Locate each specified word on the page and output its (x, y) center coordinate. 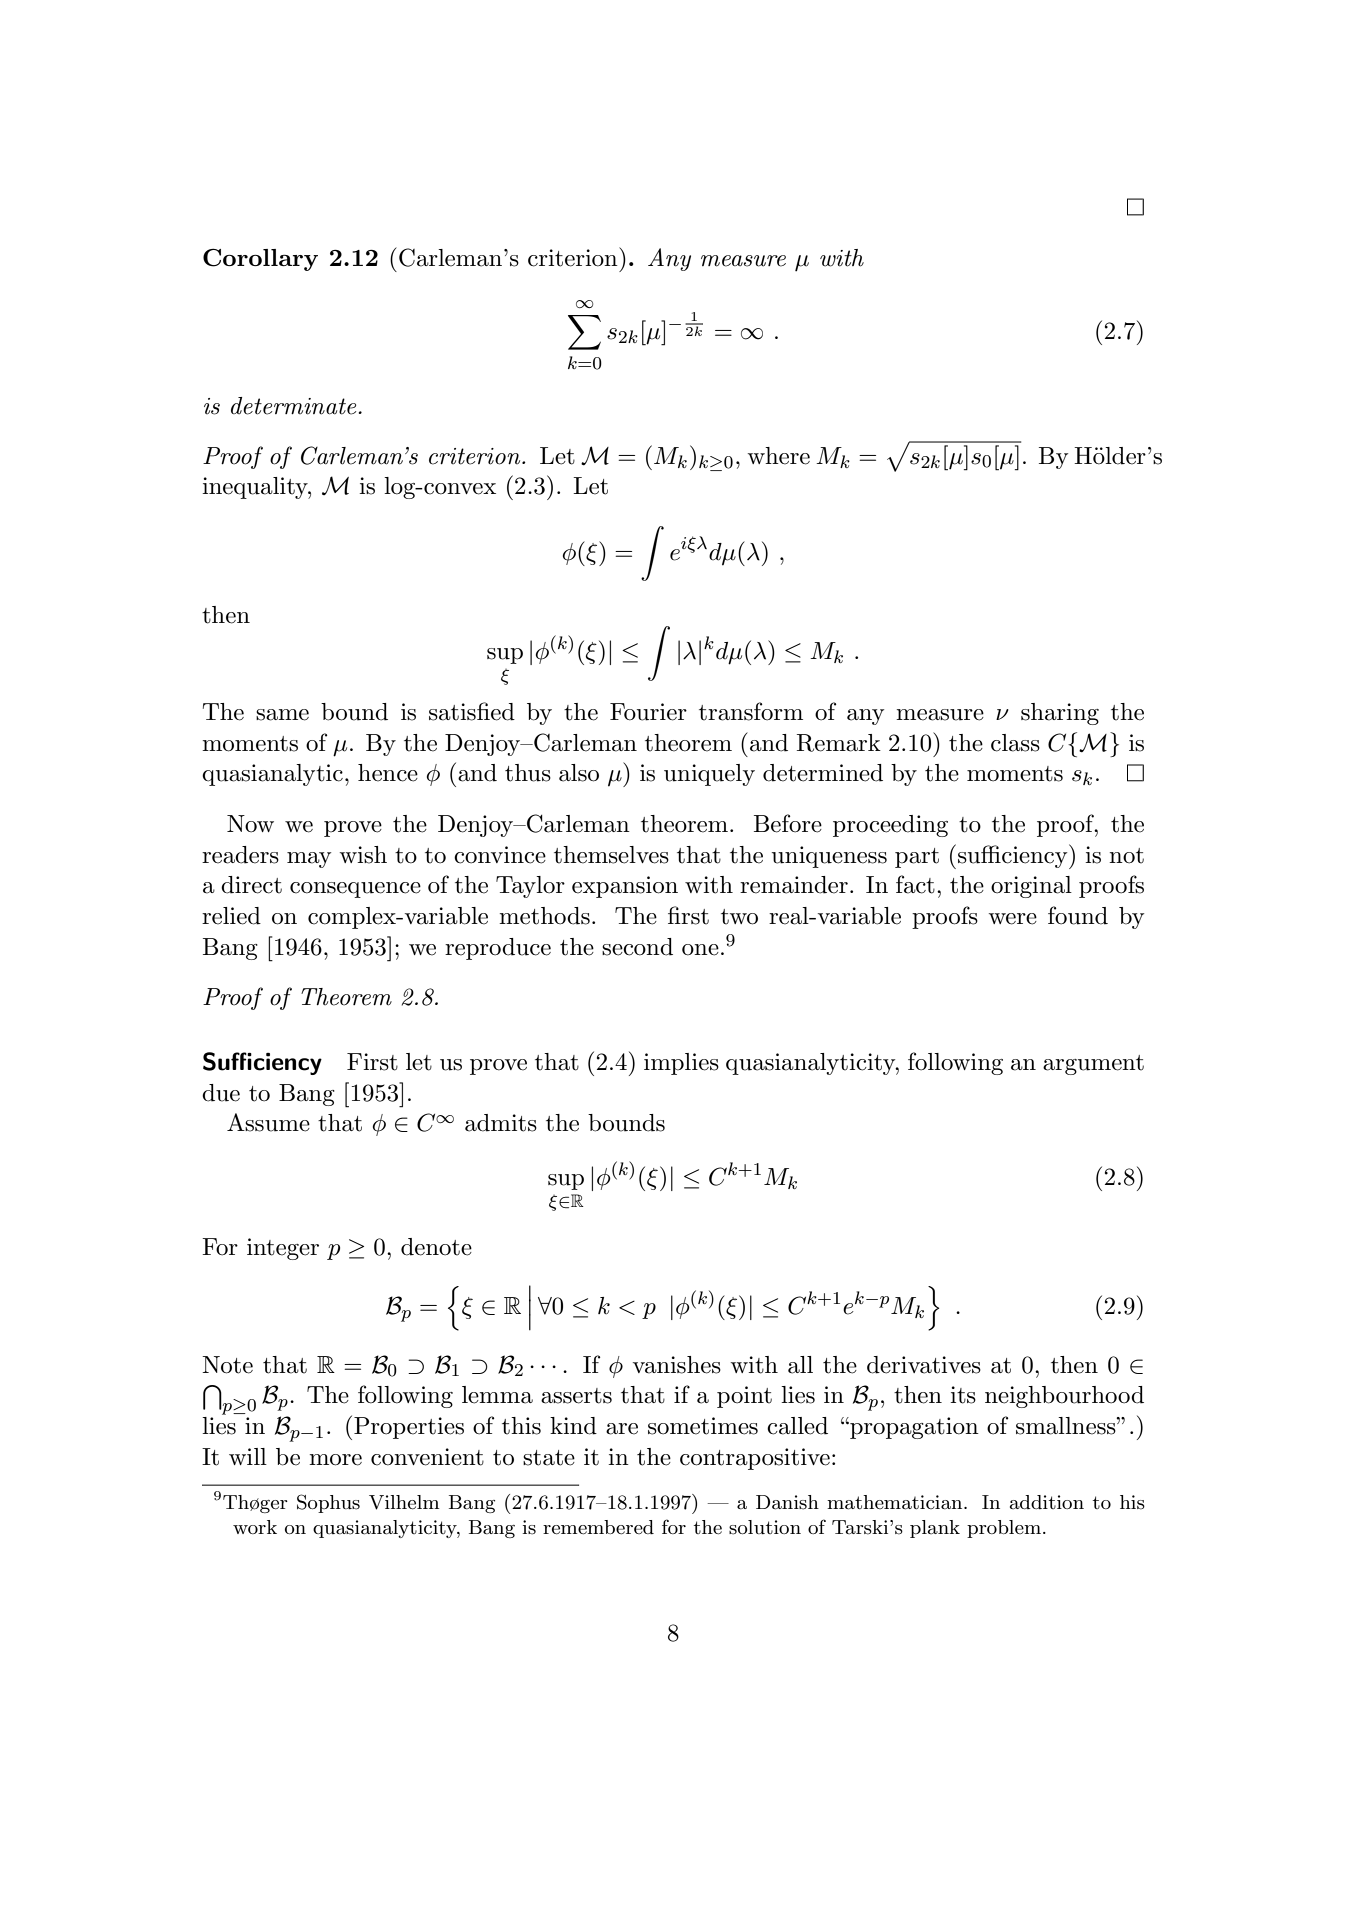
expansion (625, 887)
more (335, 1460)
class (1015, 743)
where (778, 456)
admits (501, 1123)
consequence (355, 890)
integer (283, 1249)
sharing (1060, 714)
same (282, 715)
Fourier (648, 712)
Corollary (260, 260)
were (1012, 919)
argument (1093, 1065)
